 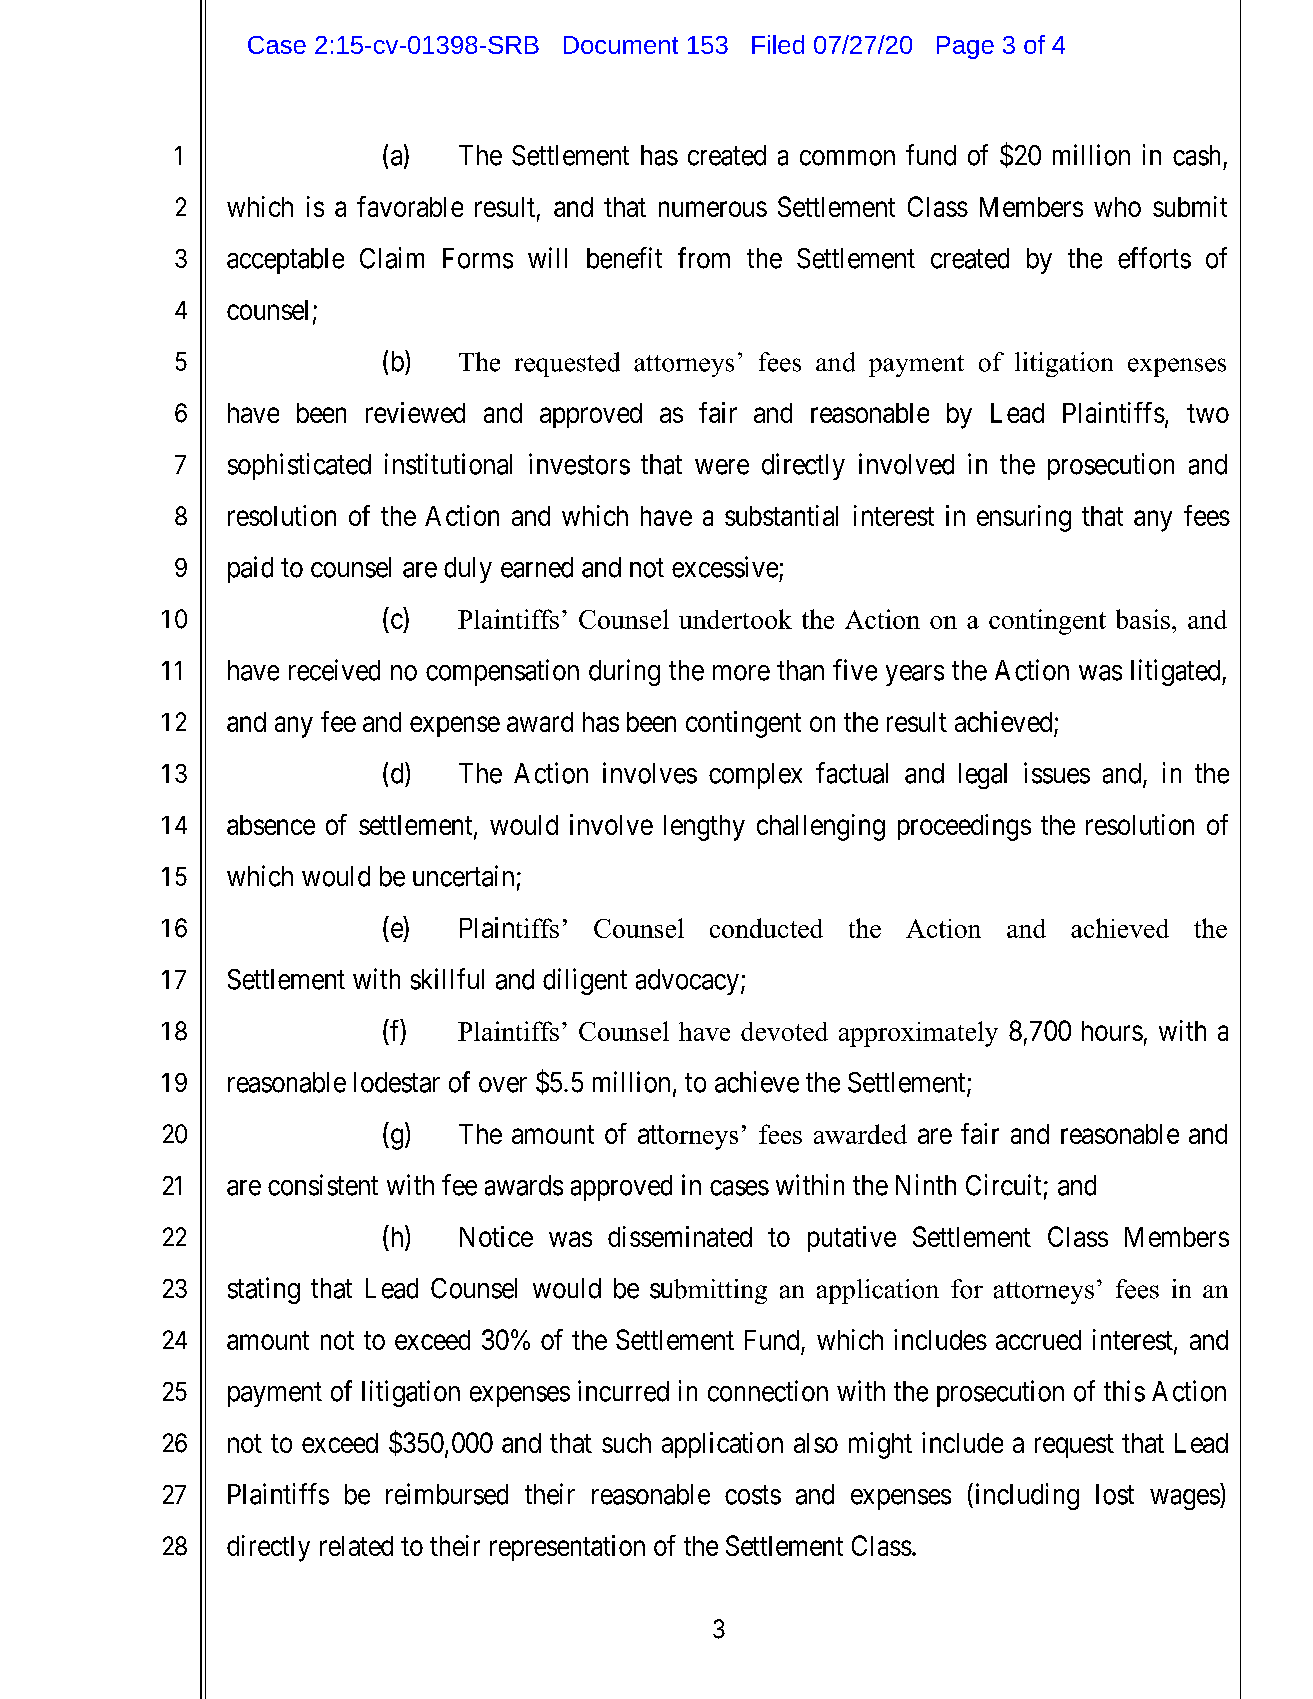 I want to click on cash, so click(x=1196, y=155).
